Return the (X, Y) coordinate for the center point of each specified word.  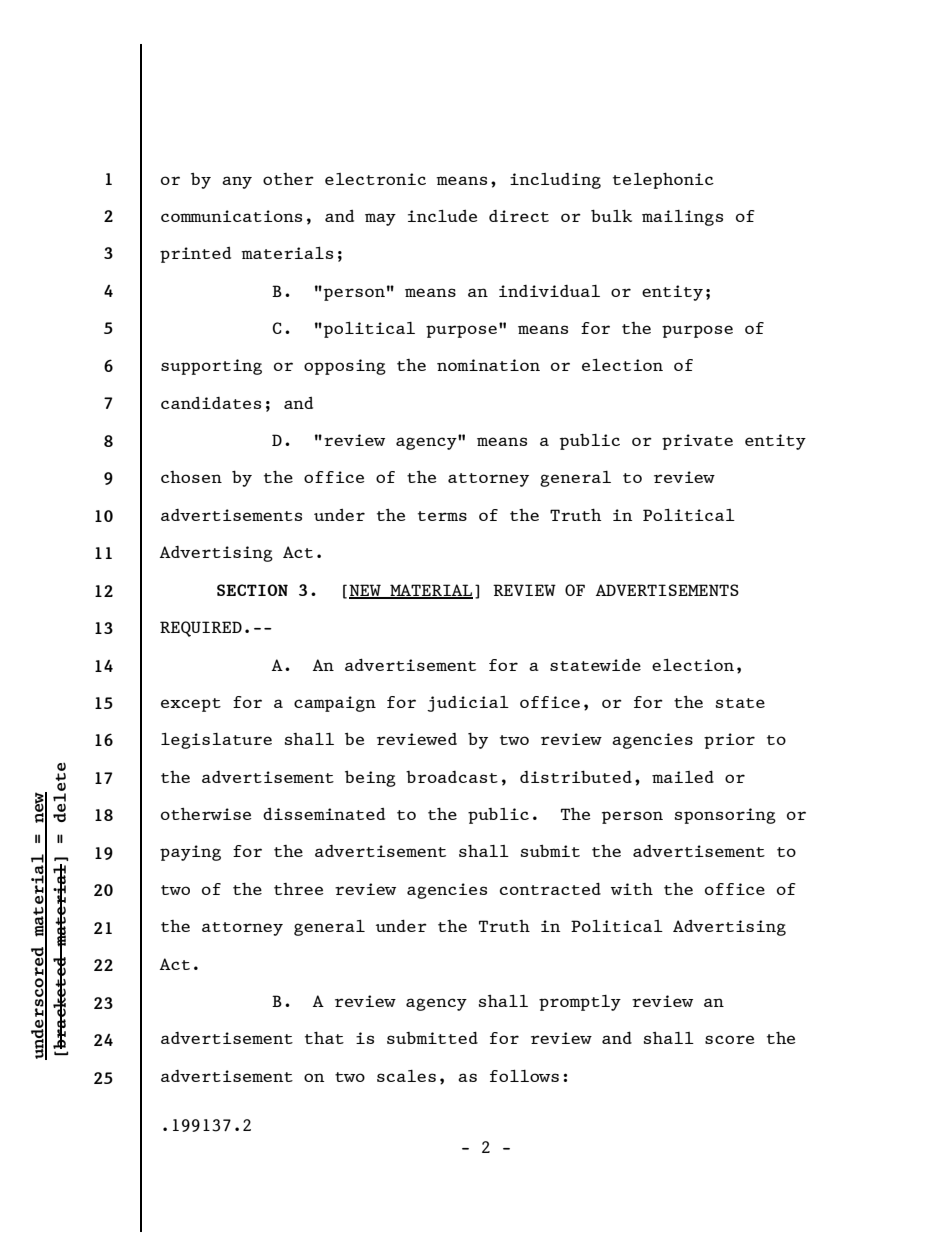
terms (442, 516)
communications (231, 216)
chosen (191, 477)
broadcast (452, 777)
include (443, 216)
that (324, 1037)
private (697, 442)
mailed (683, 776)
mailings (682, 218)
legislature (216, 741)
